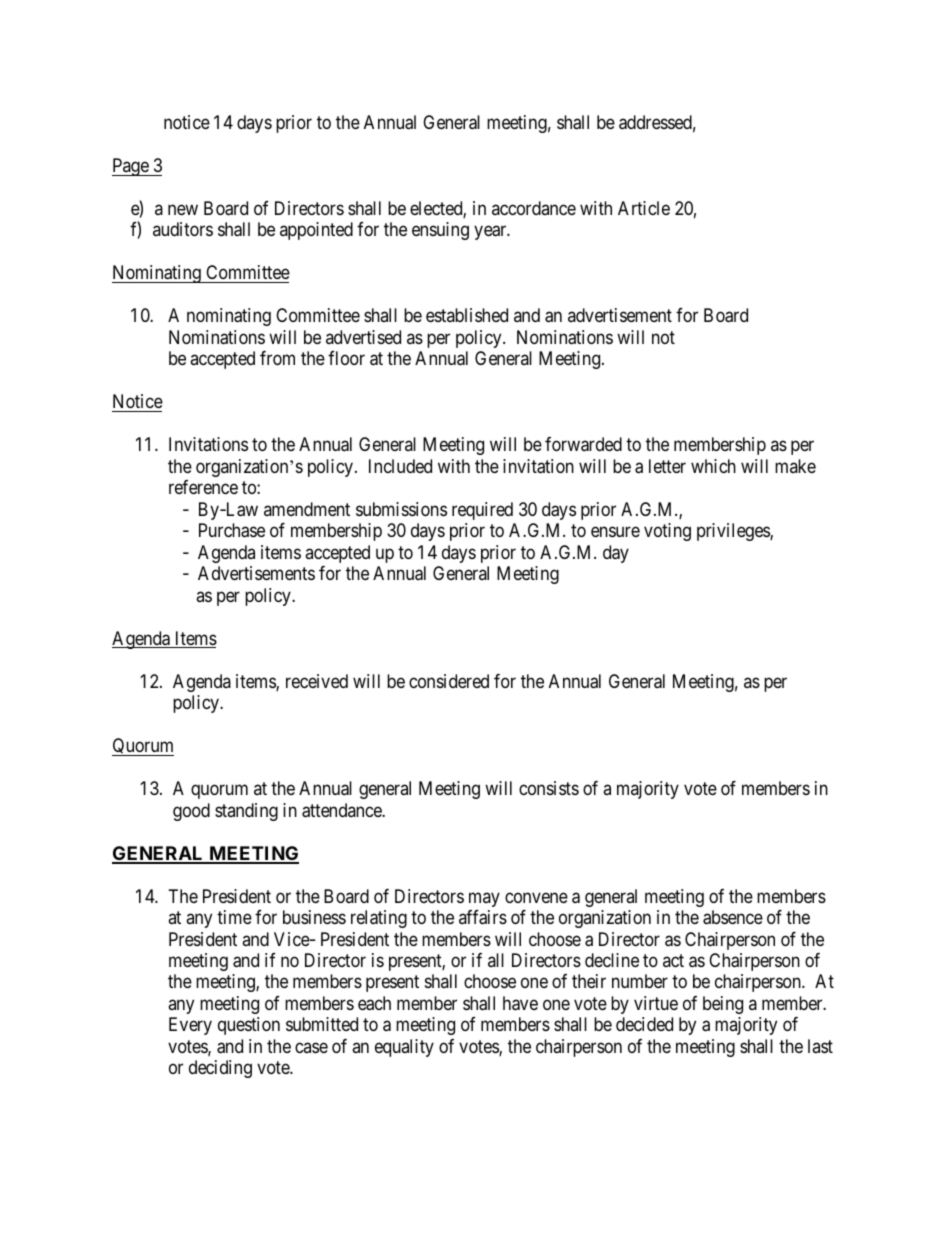 The image size is (952, 1233). Describe the element at coordinates (190, 1026) in the page. I see `Every` at that location.
